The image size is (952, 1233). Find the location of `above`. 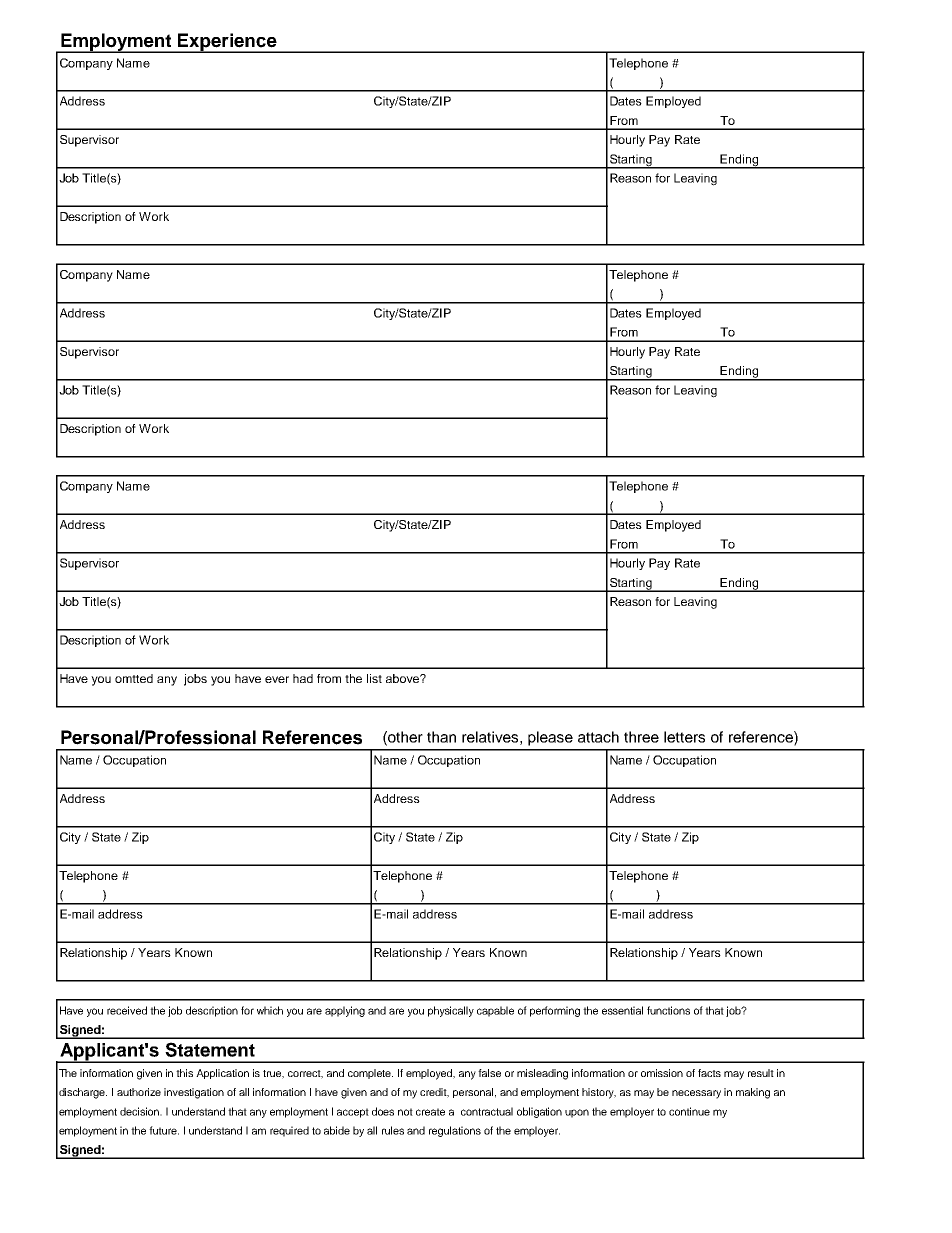

above is located at coordinates (403, 678).
